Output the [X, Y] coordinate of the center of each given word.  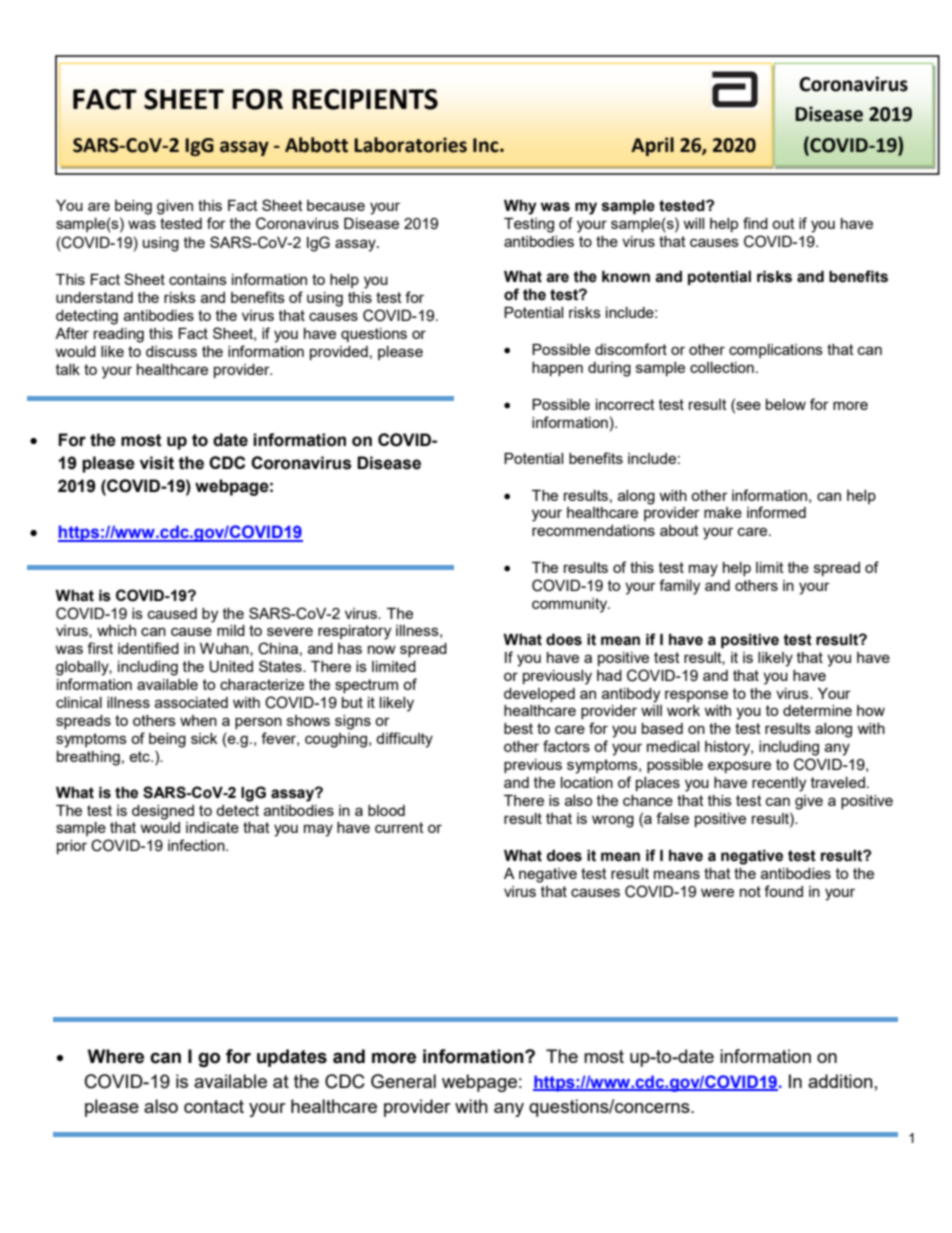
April [652, 146]
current [399, 827]
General [403, 1081]
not [750, 891]
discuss [171, 351]
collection [722, 367]
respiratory [354, 632]
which [116, 630]
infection [197, 845]
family [679, 587]
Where [116, 1056]
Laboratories [410, 145]
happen [557, 369]
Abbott [316, 145]
